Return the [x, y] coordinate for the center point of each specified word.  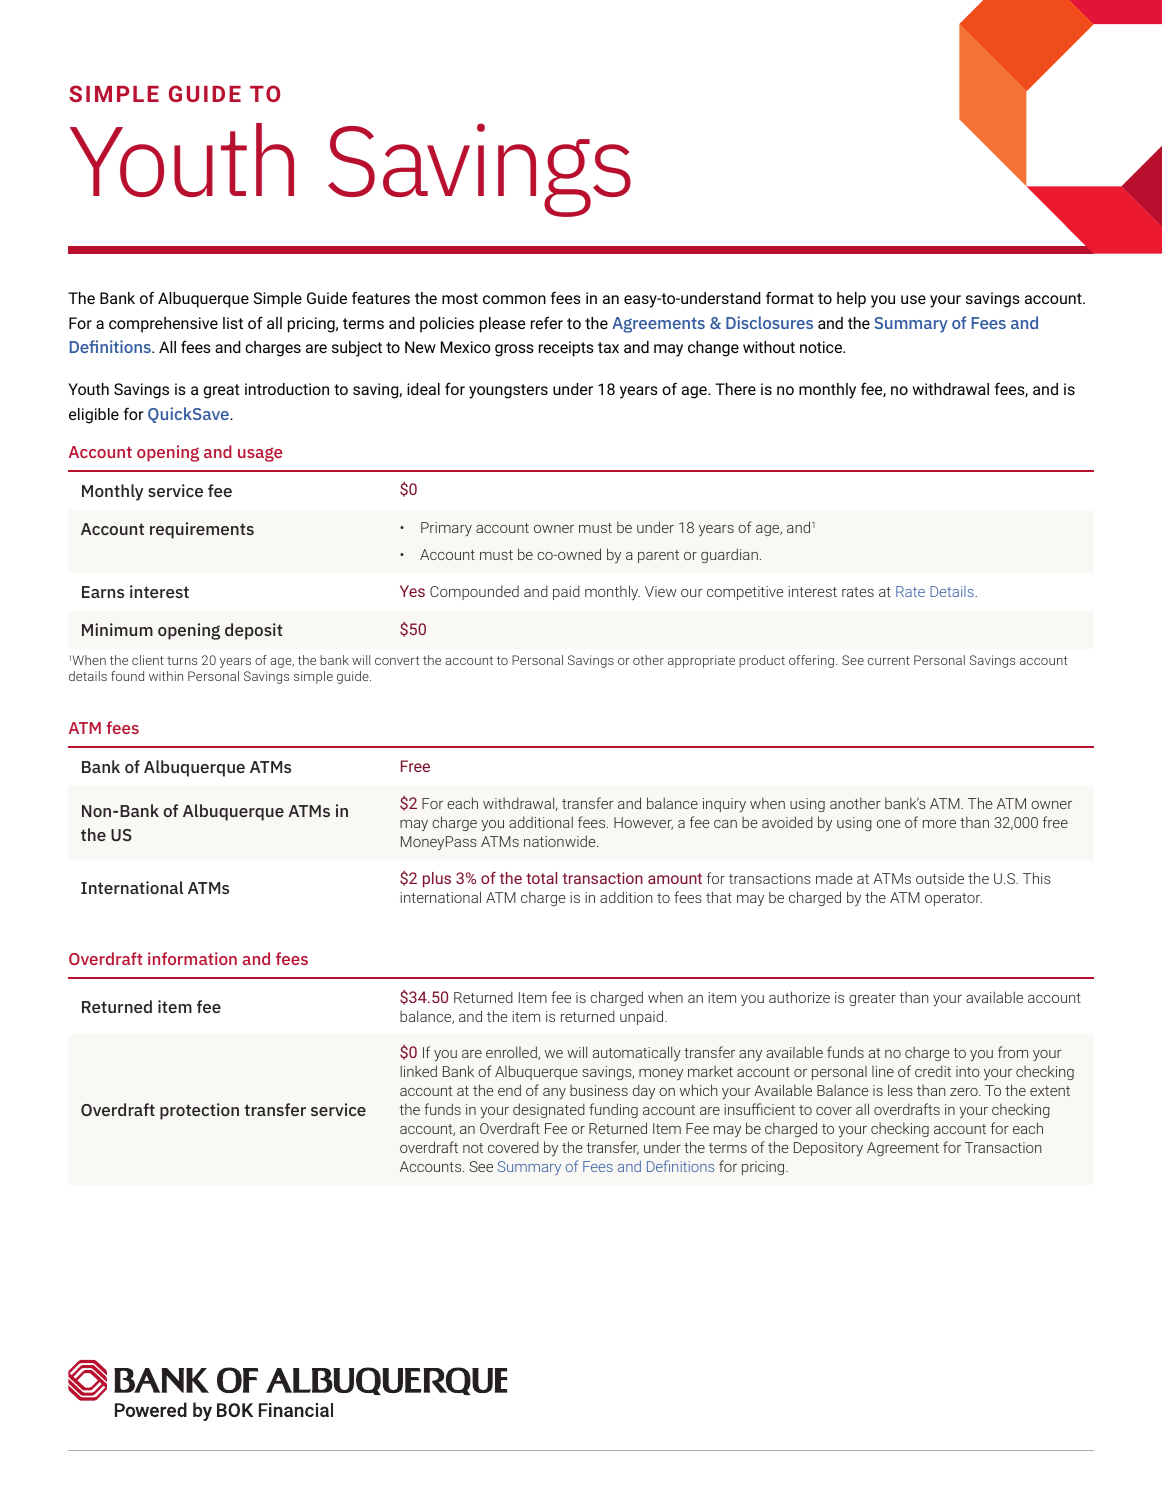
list [233, 323]
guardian [729, 555]
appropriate [701, 661]
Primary [446, 529]
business [599, 1090]
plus [437, 880]
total [541, 878]
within [166, 676]
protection [199, 1111]
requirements [202, 530]
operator [953, 899]
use [913, 299]
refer [547, 322]
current [889, 660]
